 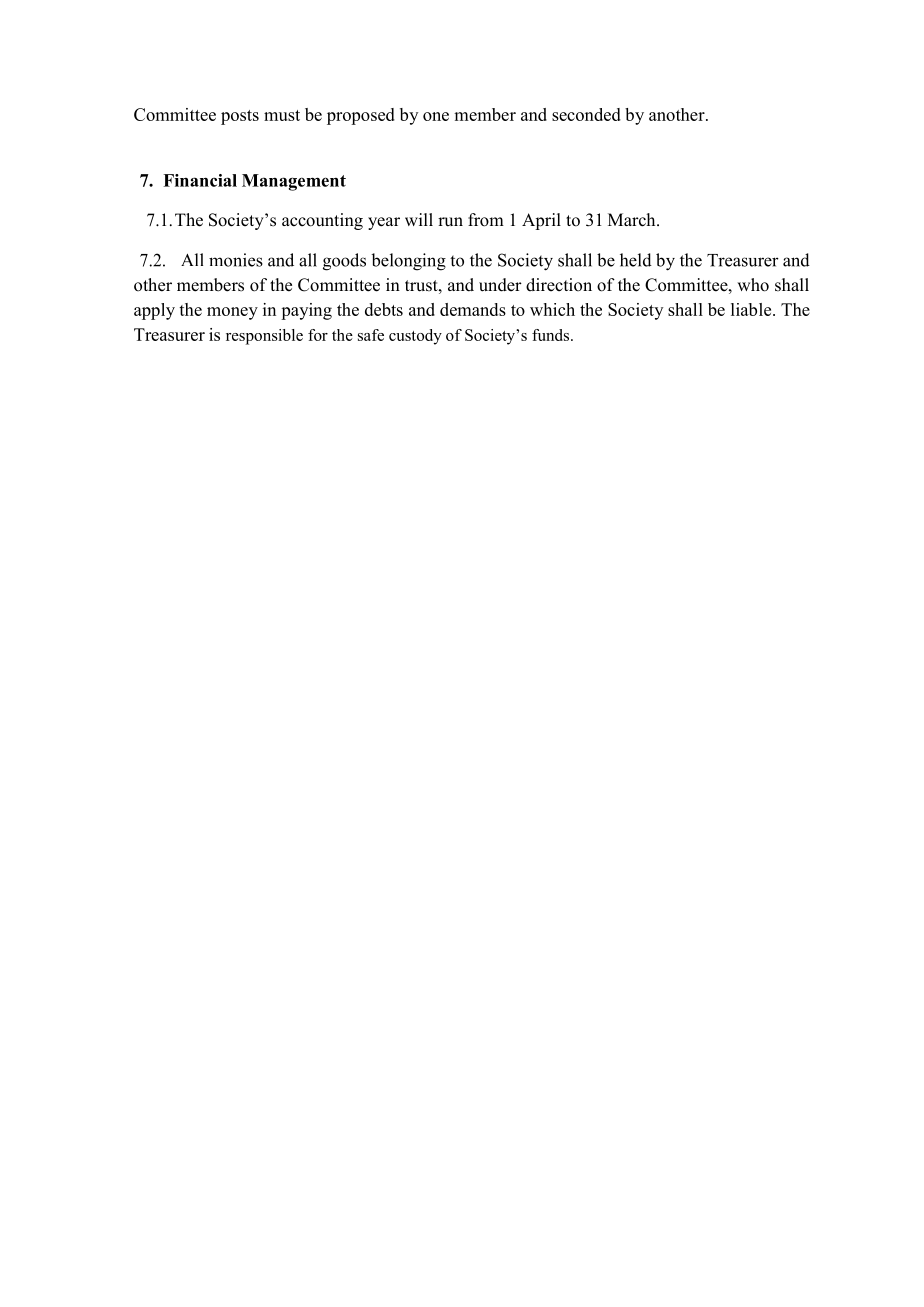 What do you see at coordinates (264, 337) in the document?
I see `responsible` at bounding box center [264, 337].
